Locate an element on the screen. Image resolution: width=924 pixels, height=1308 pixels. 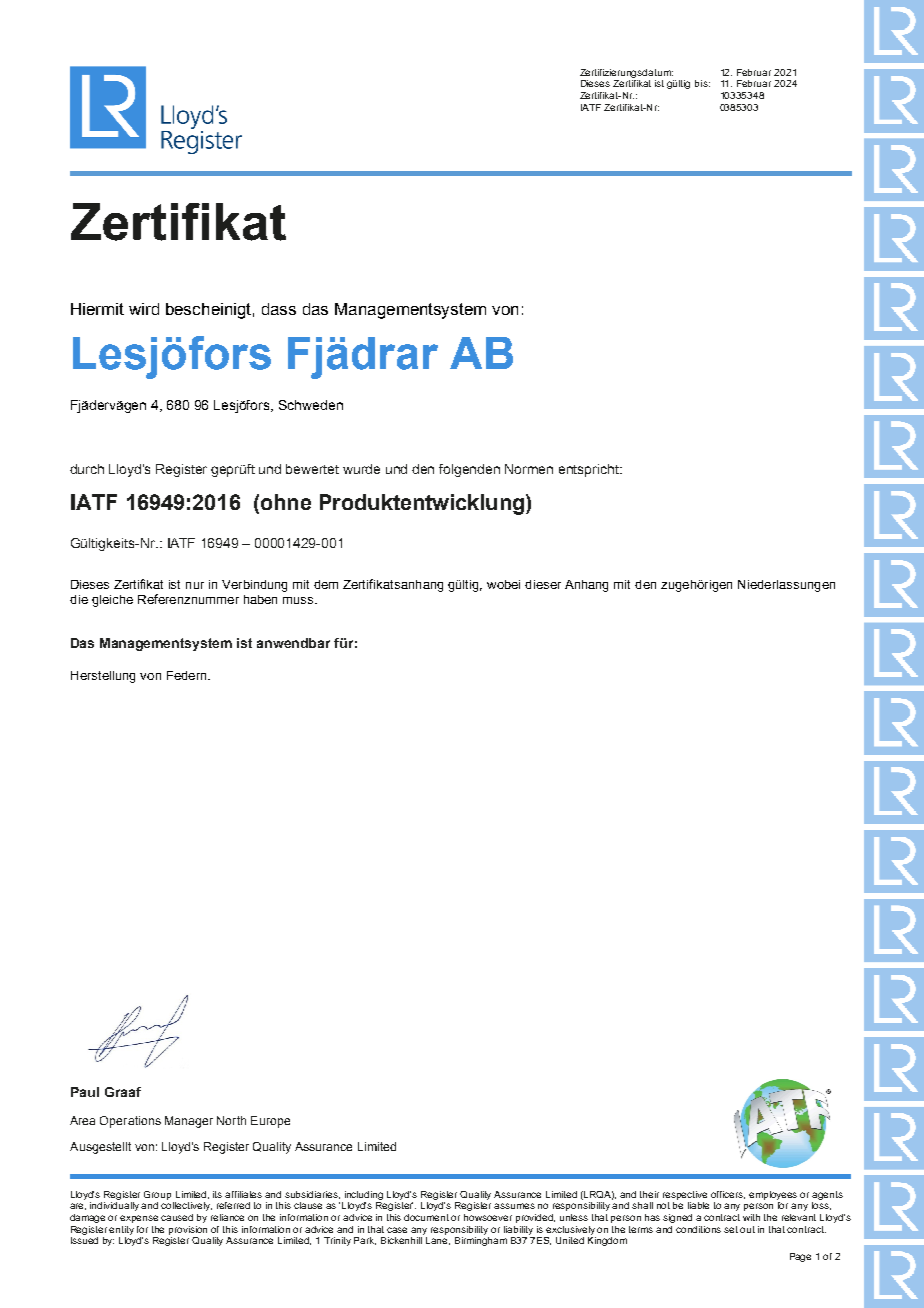
Paul is located at coordinates (85, 1092).
